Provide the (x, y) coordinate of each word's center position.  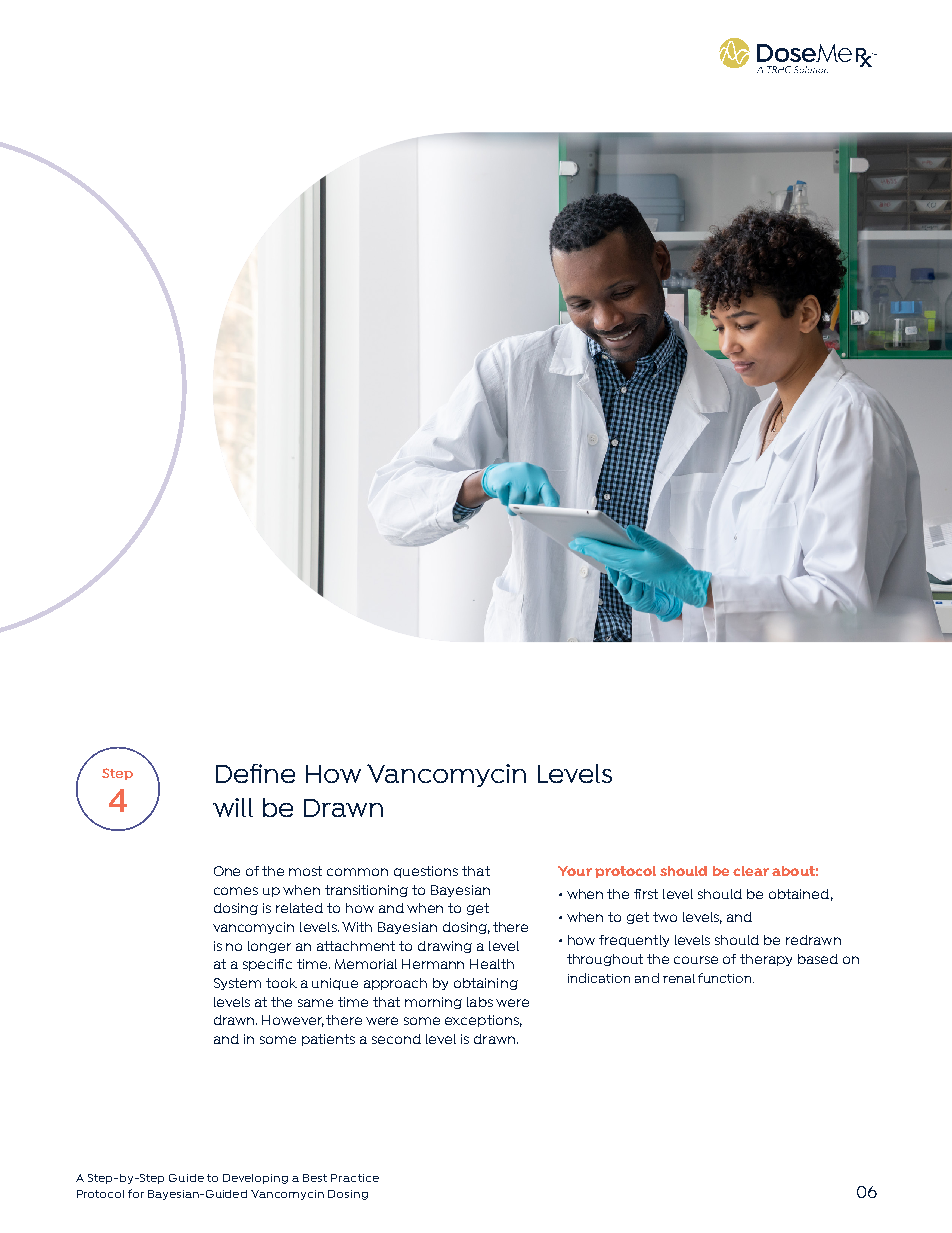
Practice (355, 1178)
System (237, 984)
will (233, 807)
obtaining (486, 984)
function (726, 978)
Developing (255, 1179)
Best (315, 1178)
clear (751, 871)
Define (255, 773)
